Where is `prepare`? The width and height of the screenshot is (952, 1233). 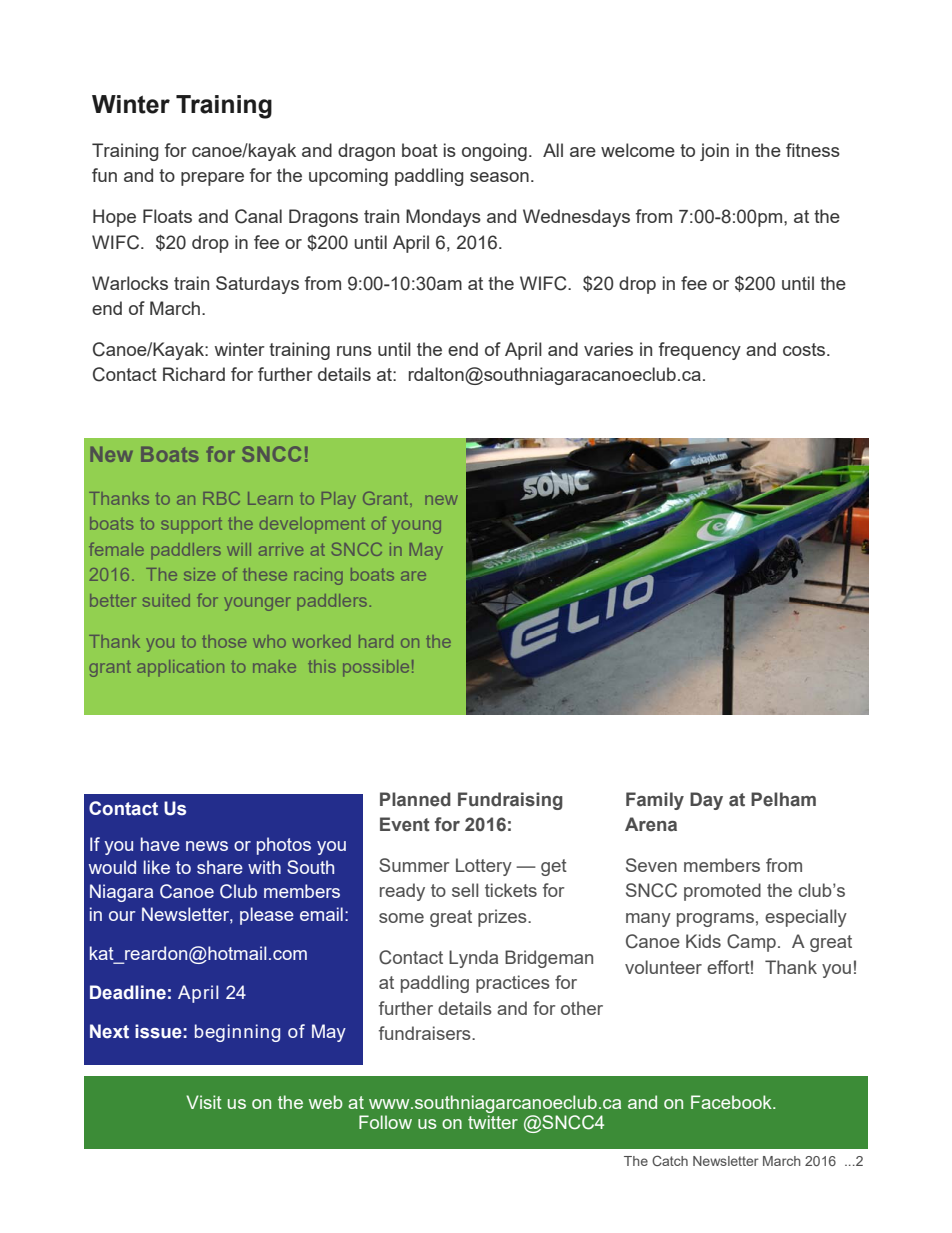 prepare is located at coordinates (212, 179).
